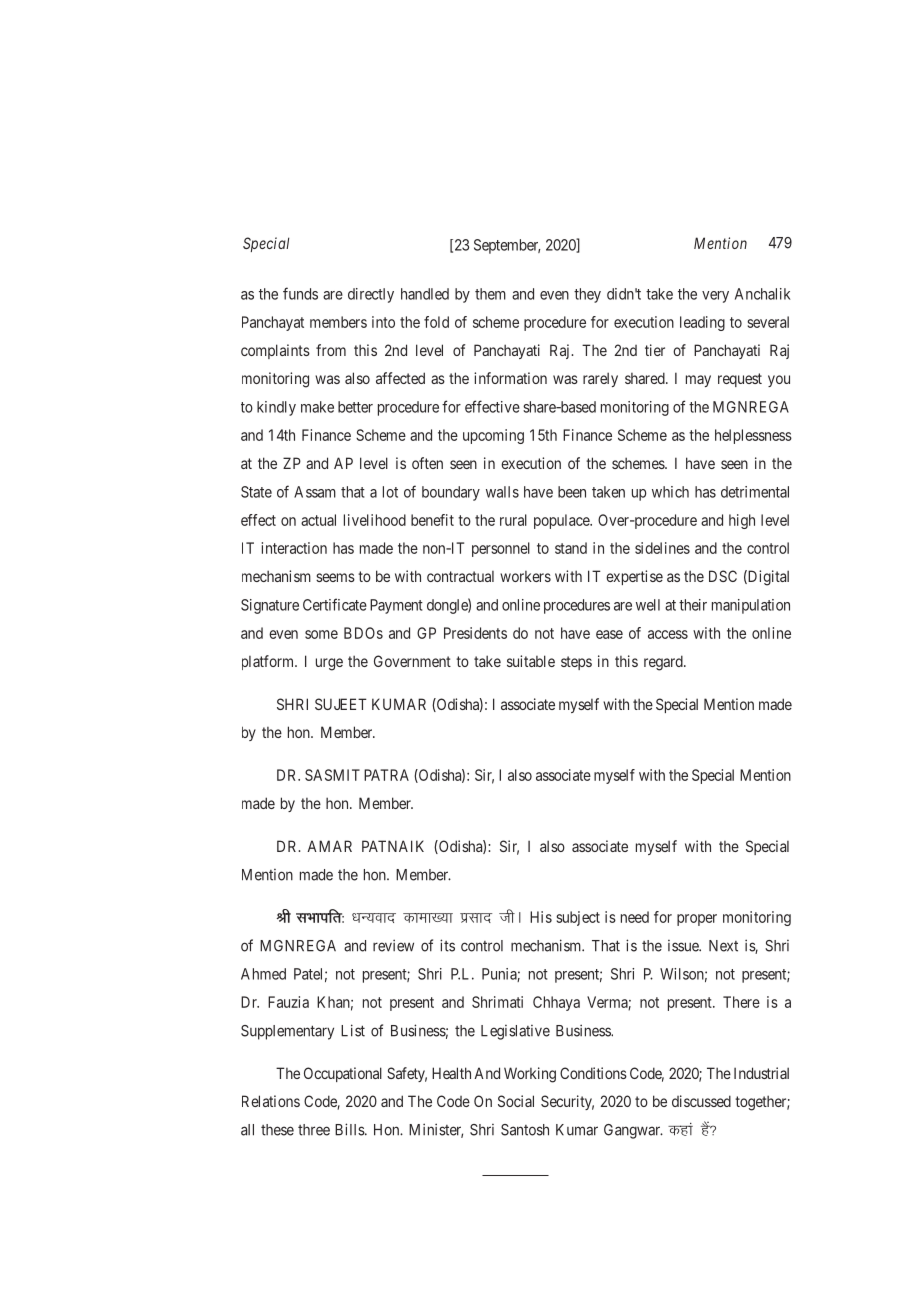 The height and width of the document is (1308, 924). What do you see at coordinates (314, 1130) in the document?
I see `three` at bounding box center [314, 1130].
